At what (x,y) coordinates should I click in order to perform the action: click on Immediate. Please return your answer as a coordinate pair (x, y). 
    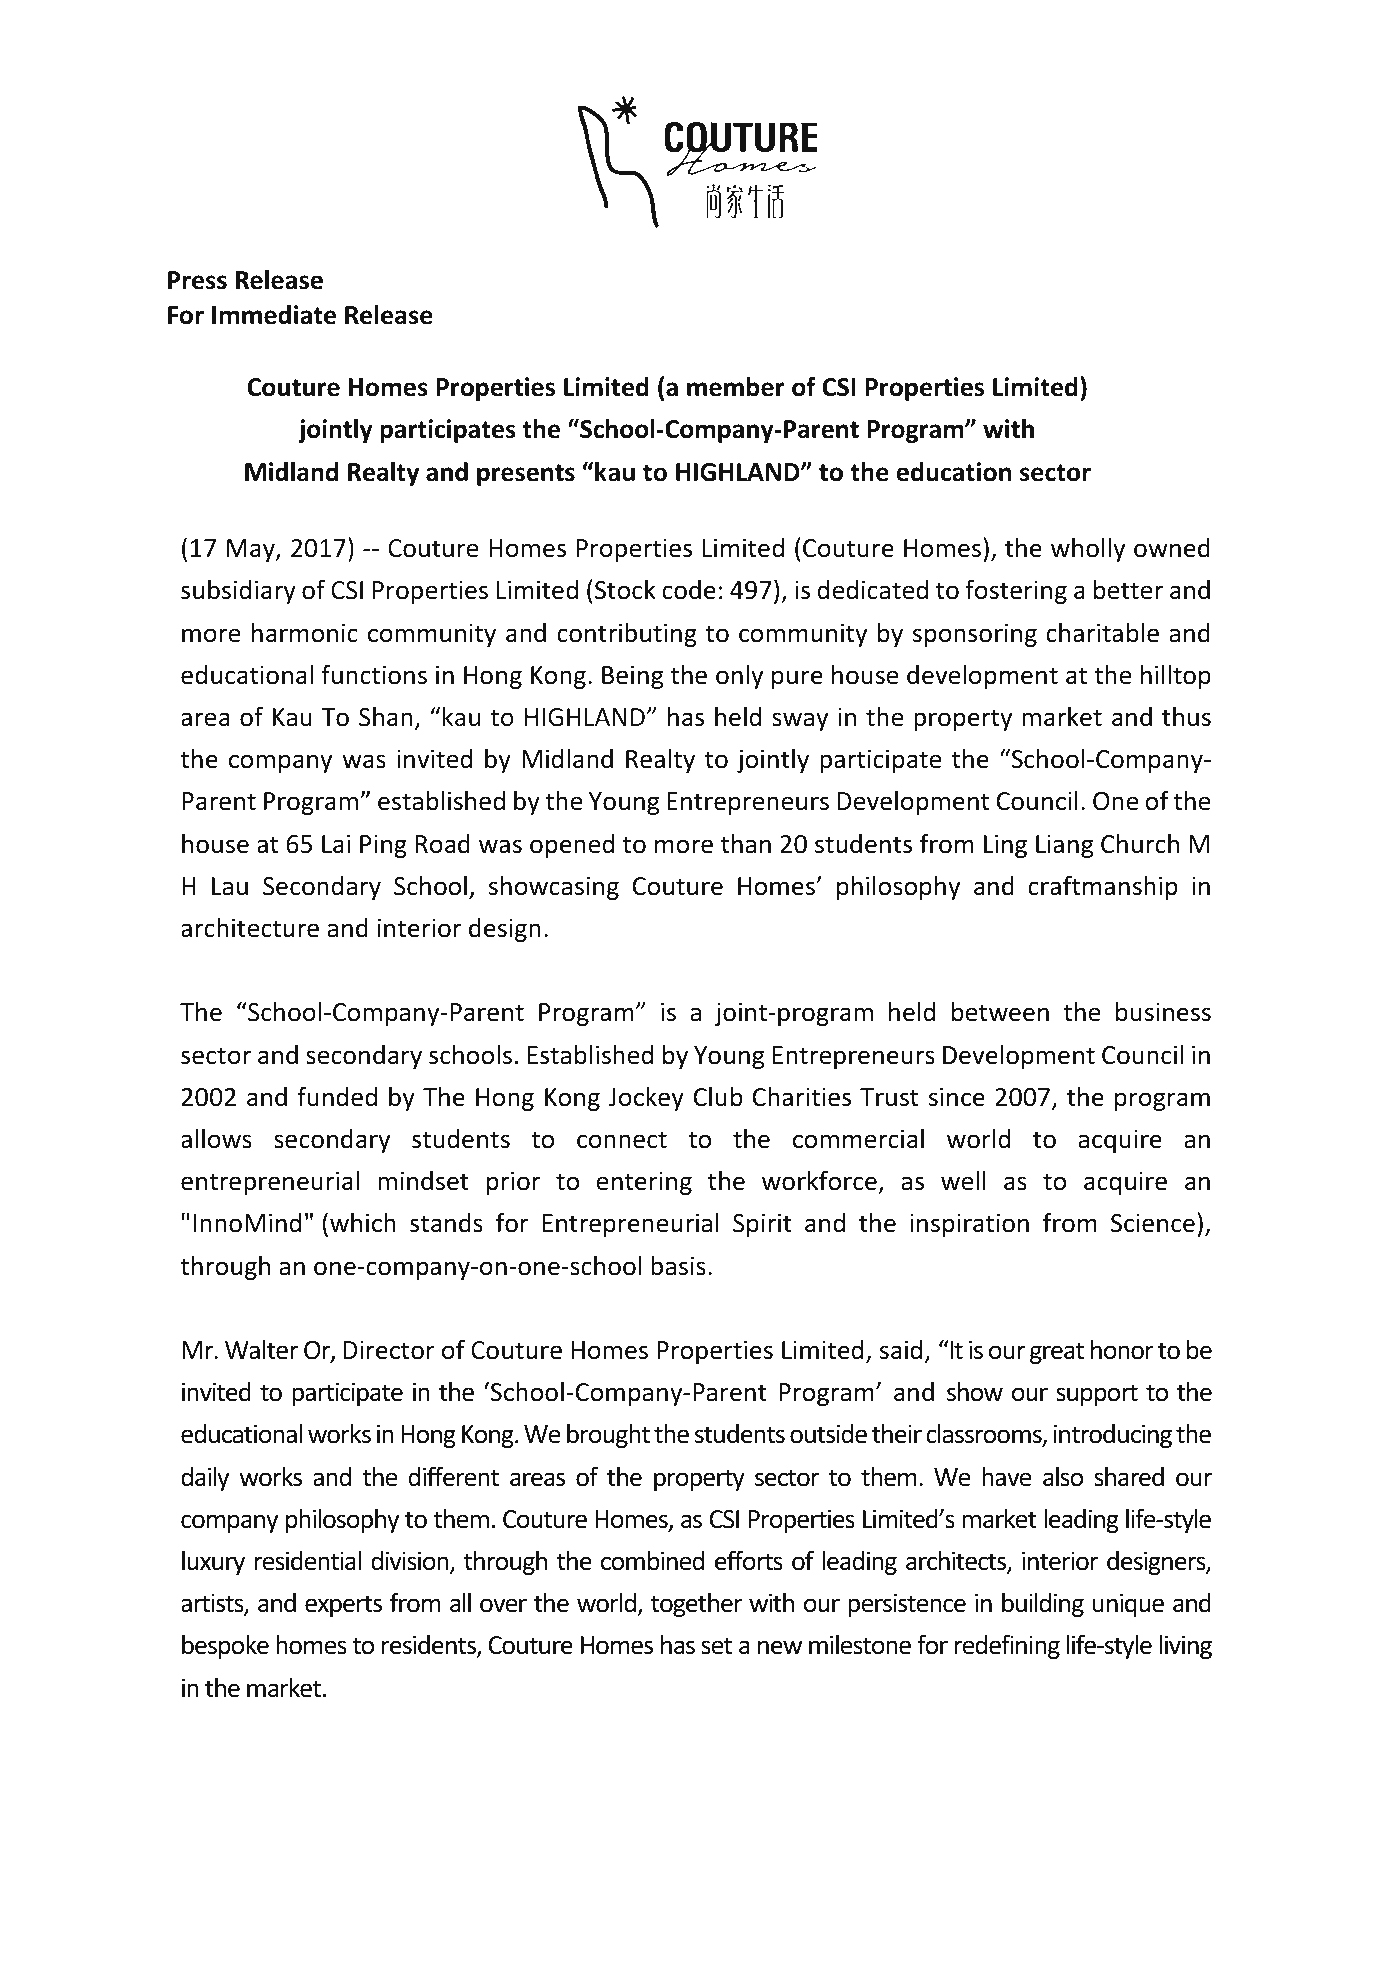
    Looking at the image, I should click on (274, 315).
